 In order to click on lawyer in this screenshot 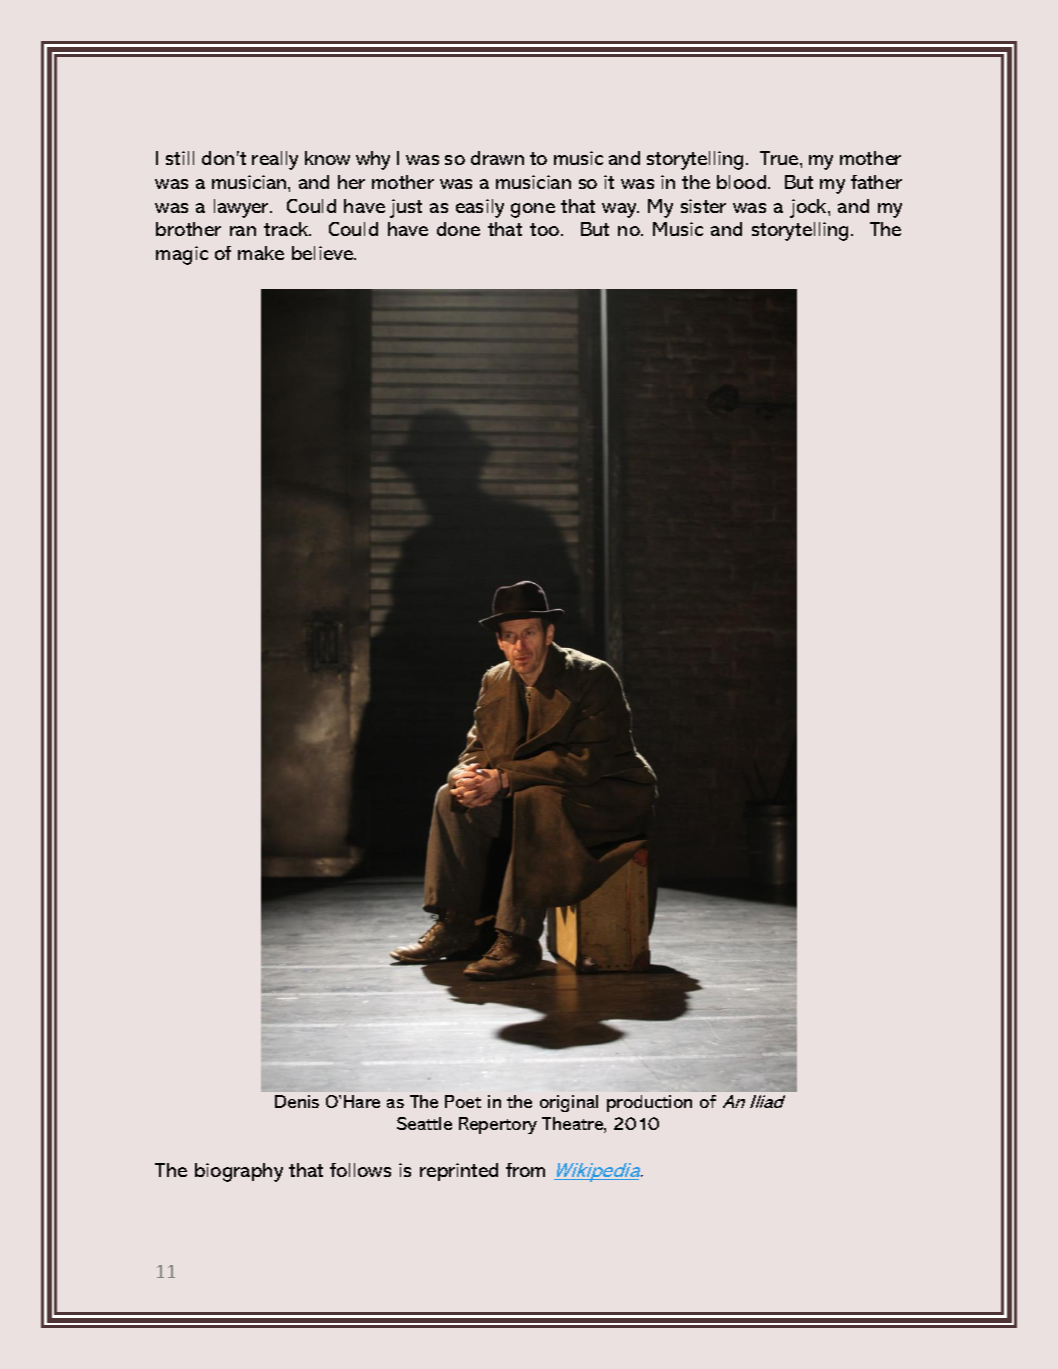, I will do `click(242, 208)`.
